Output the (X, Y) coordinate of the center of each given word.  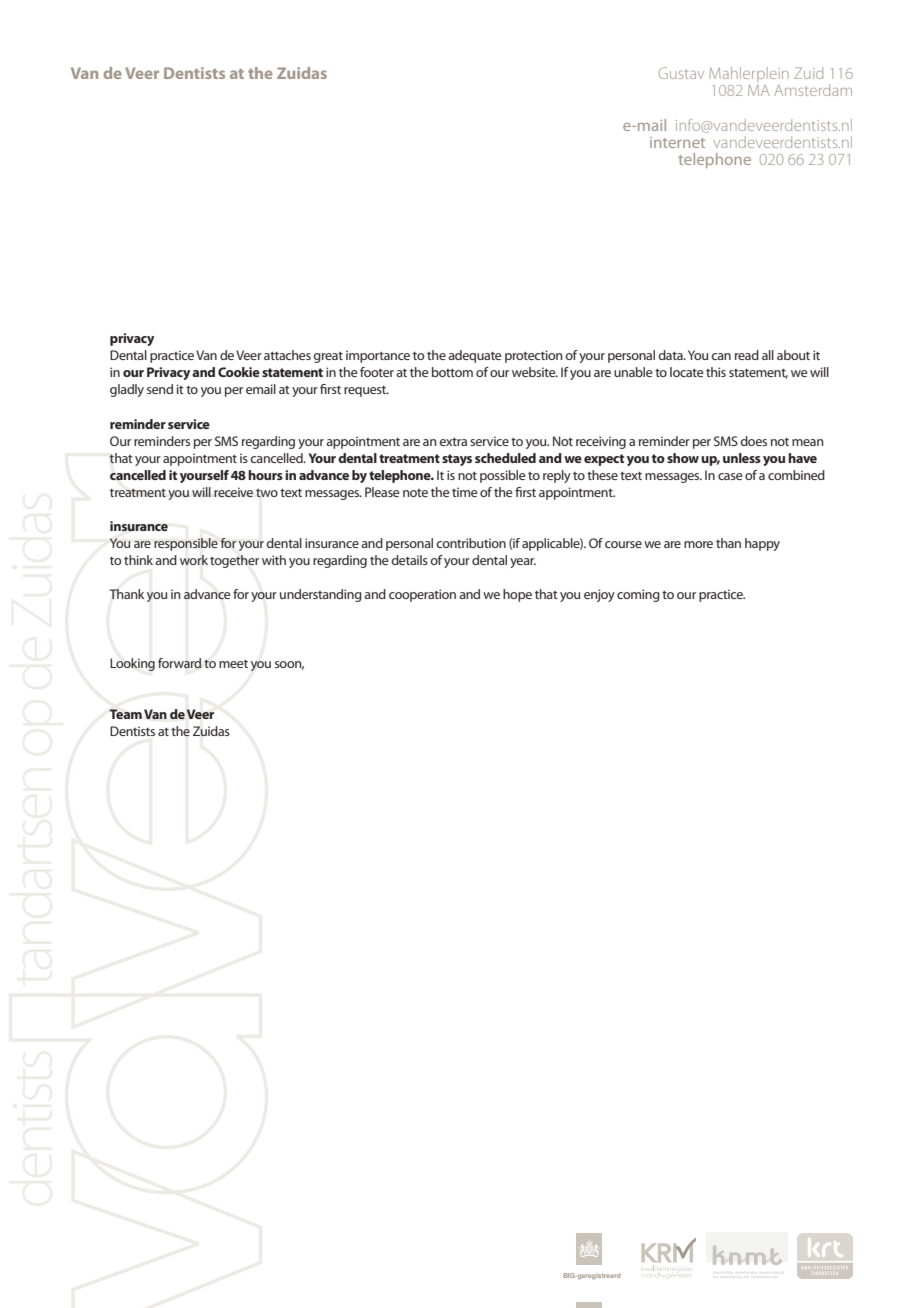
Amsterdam (813, 90)
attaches (287, 355)
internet (677, 142)
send (160, 389)
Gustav (681, 73)
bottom (452, 372)
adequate (474, 356)
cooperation (422, 595)
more (698, 544)
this (716, 372)
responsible (186, 544)
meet (233, 664)
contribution (471, 543)
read (747, 355)
